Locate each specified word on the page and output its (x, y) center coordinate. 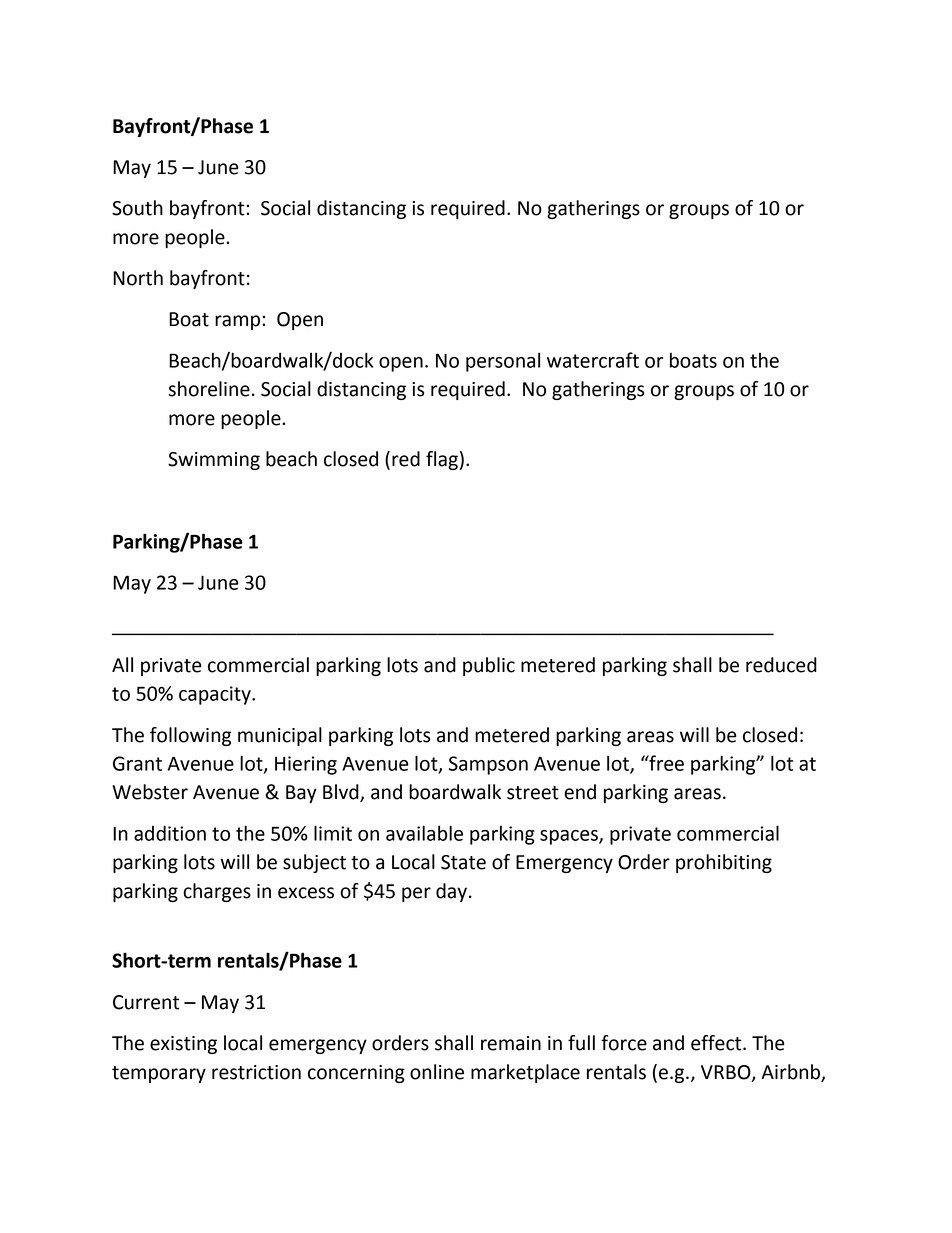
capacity (216, 695)
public (489, 666)
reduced (781, 665)
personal (503, 362)
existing (183, 1045)
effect (717, 1043)
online (437, 1072)
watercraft (593, 360)
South (137, 208)
